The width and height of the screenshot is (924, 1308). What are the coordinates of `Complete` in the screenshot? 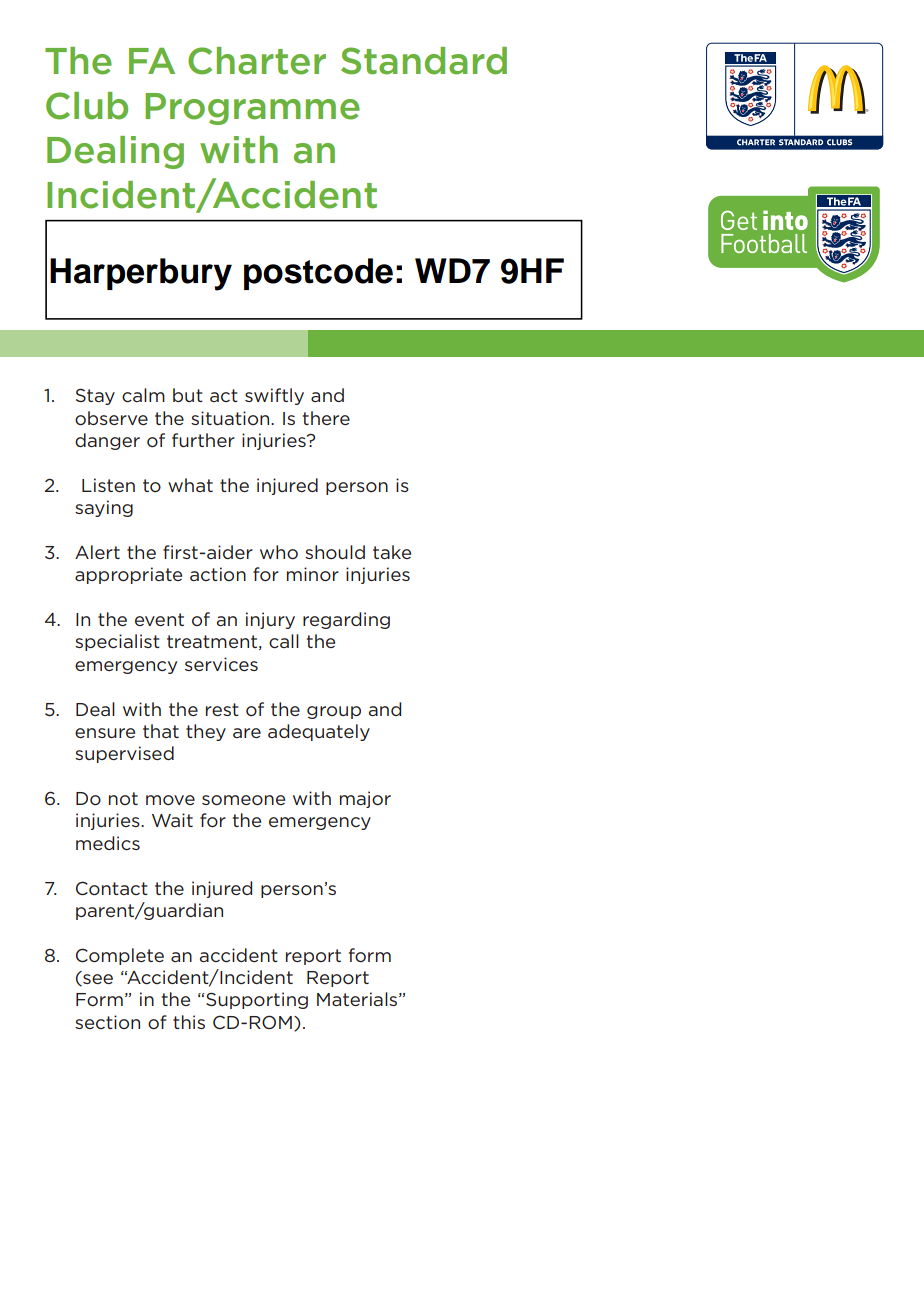 It's located at (120, 956).
